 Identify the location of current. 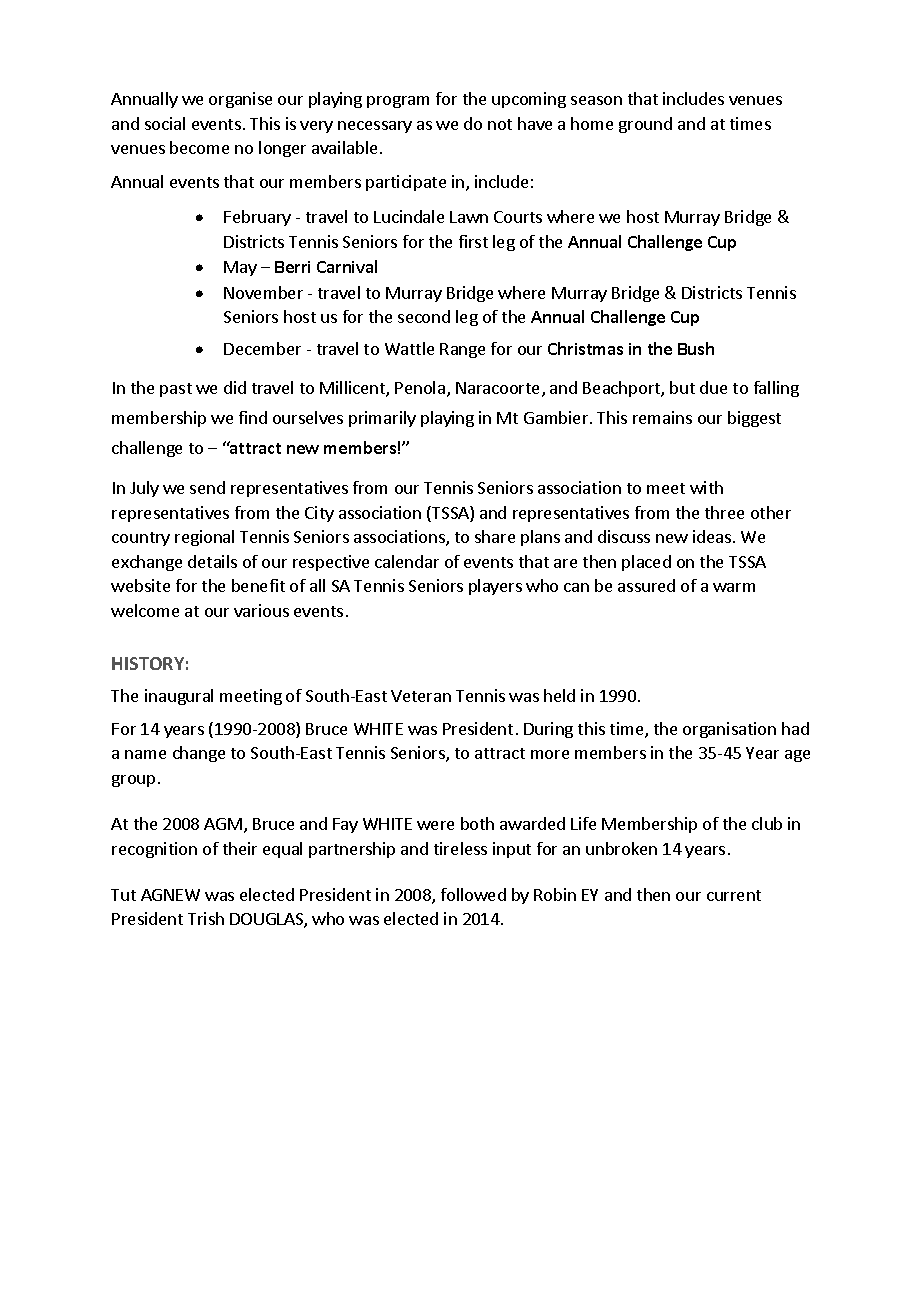
(734, 895).
